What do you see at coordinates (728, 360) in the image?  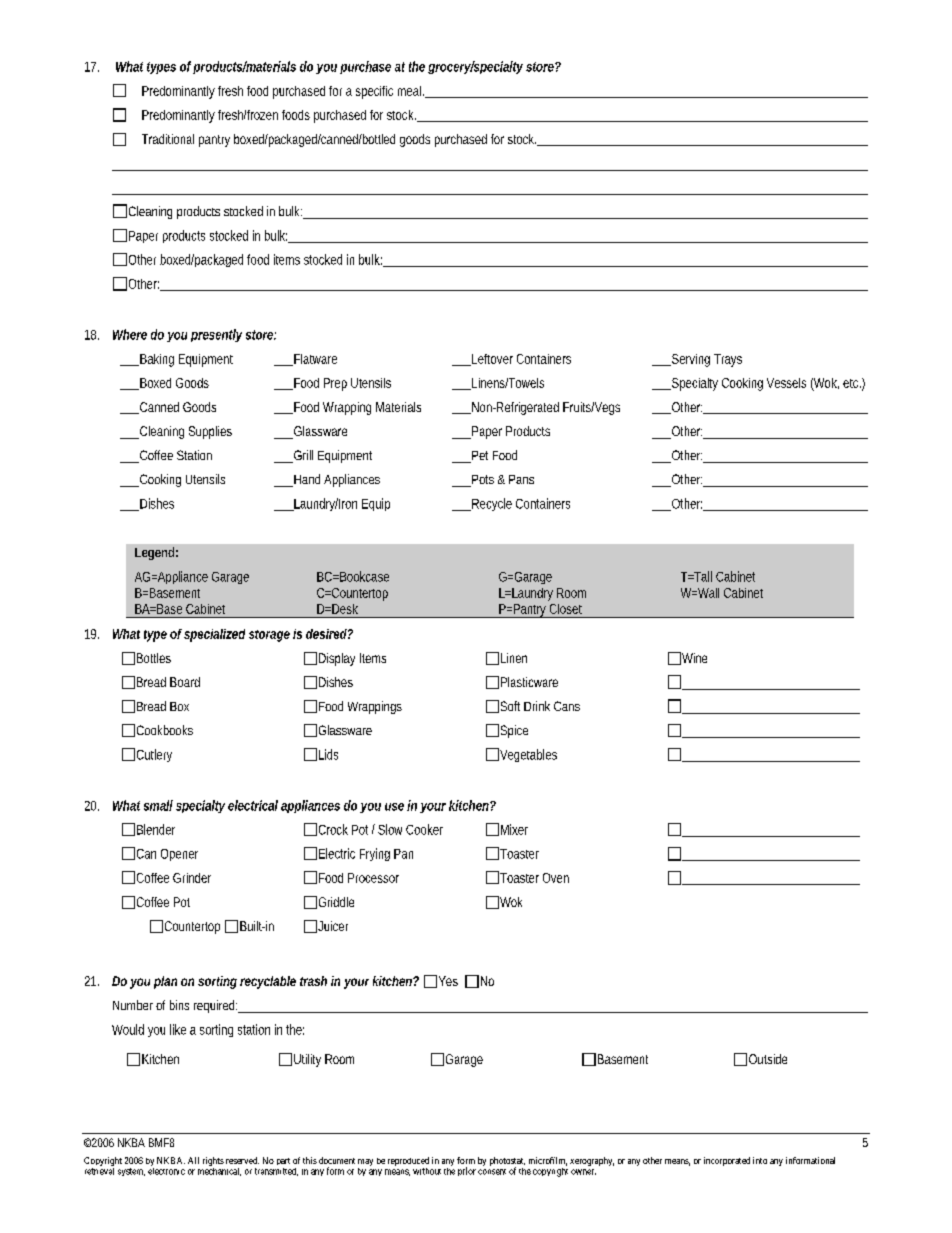 I see `Trays` at bounding box center [728, 360].
